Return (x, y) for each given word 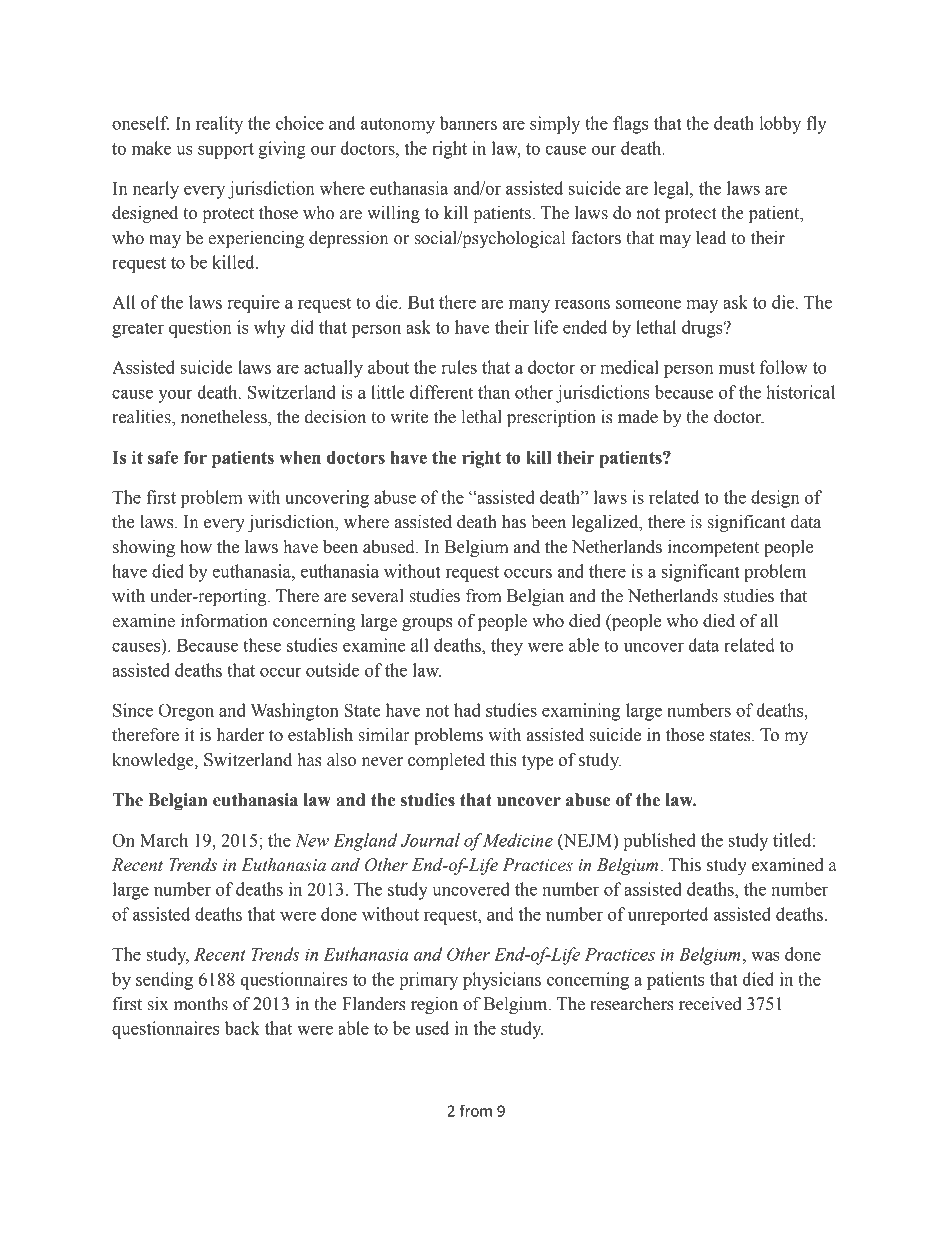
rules (459, 367)
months (201, 1004)
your (175, 396)
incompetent (713, 548)
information (224, 621)
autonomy (398, 126)
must (737, 368)
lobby (780, 125)
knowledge (154, 761)
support (226, 151)
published (659, 842)
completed (446, 761)
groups (427, 624)
